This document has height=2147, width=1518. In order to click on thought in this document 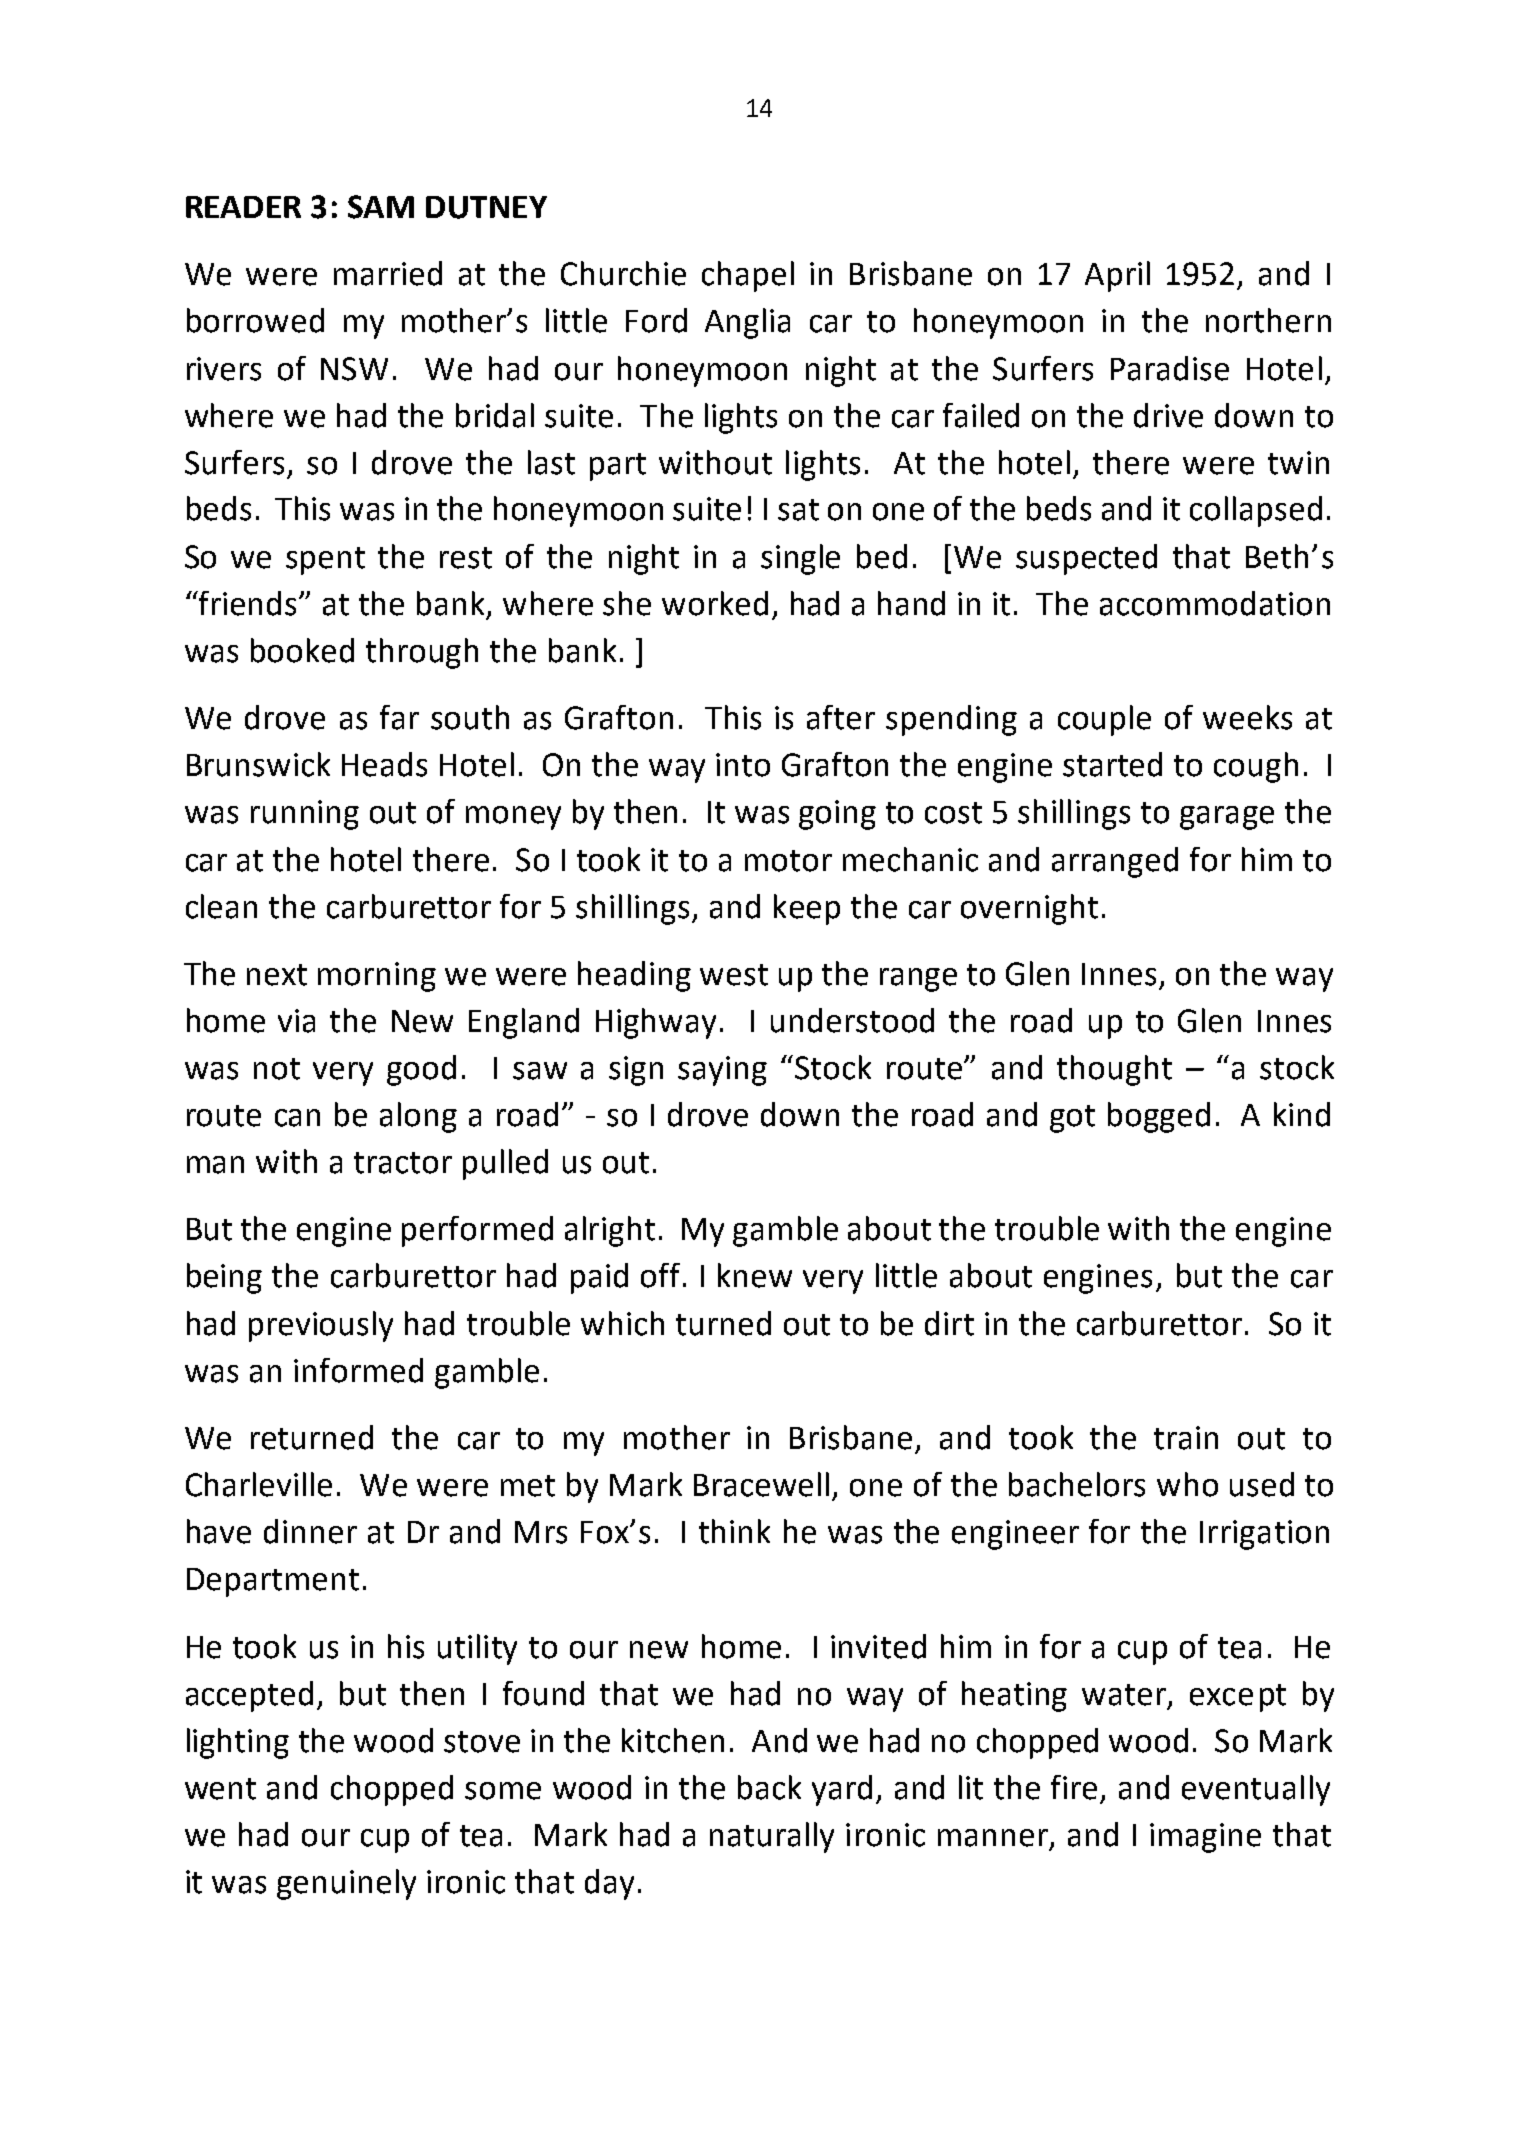, I will do `click(1114, 1070)`.
